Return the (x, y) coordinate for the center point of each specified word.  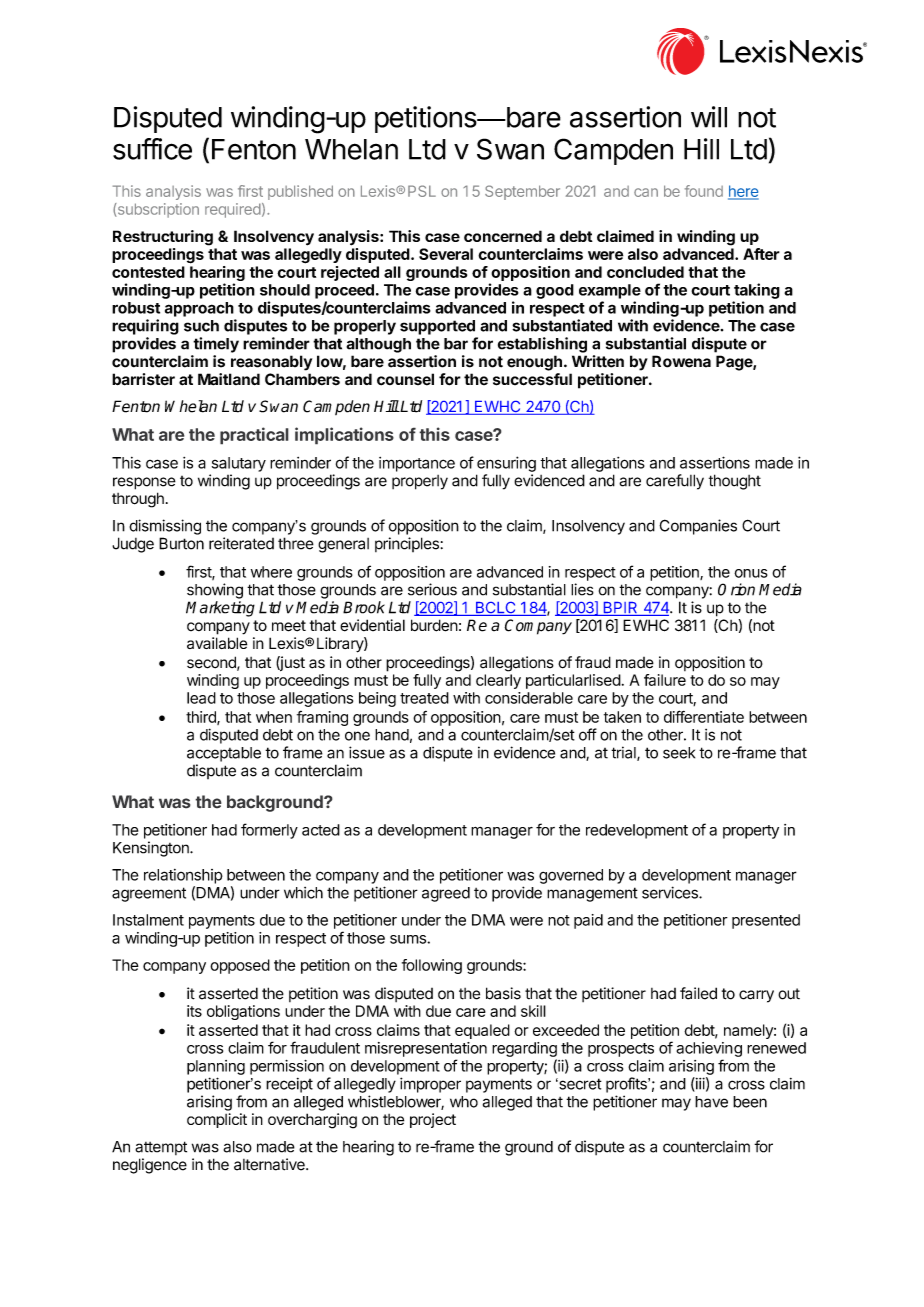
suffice (152, 149)
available (217, 643)
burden (434, 625)
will (709, 117)
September (522, 192)
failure (665, 680)
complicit (217, 1120)
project (433, 1120)
